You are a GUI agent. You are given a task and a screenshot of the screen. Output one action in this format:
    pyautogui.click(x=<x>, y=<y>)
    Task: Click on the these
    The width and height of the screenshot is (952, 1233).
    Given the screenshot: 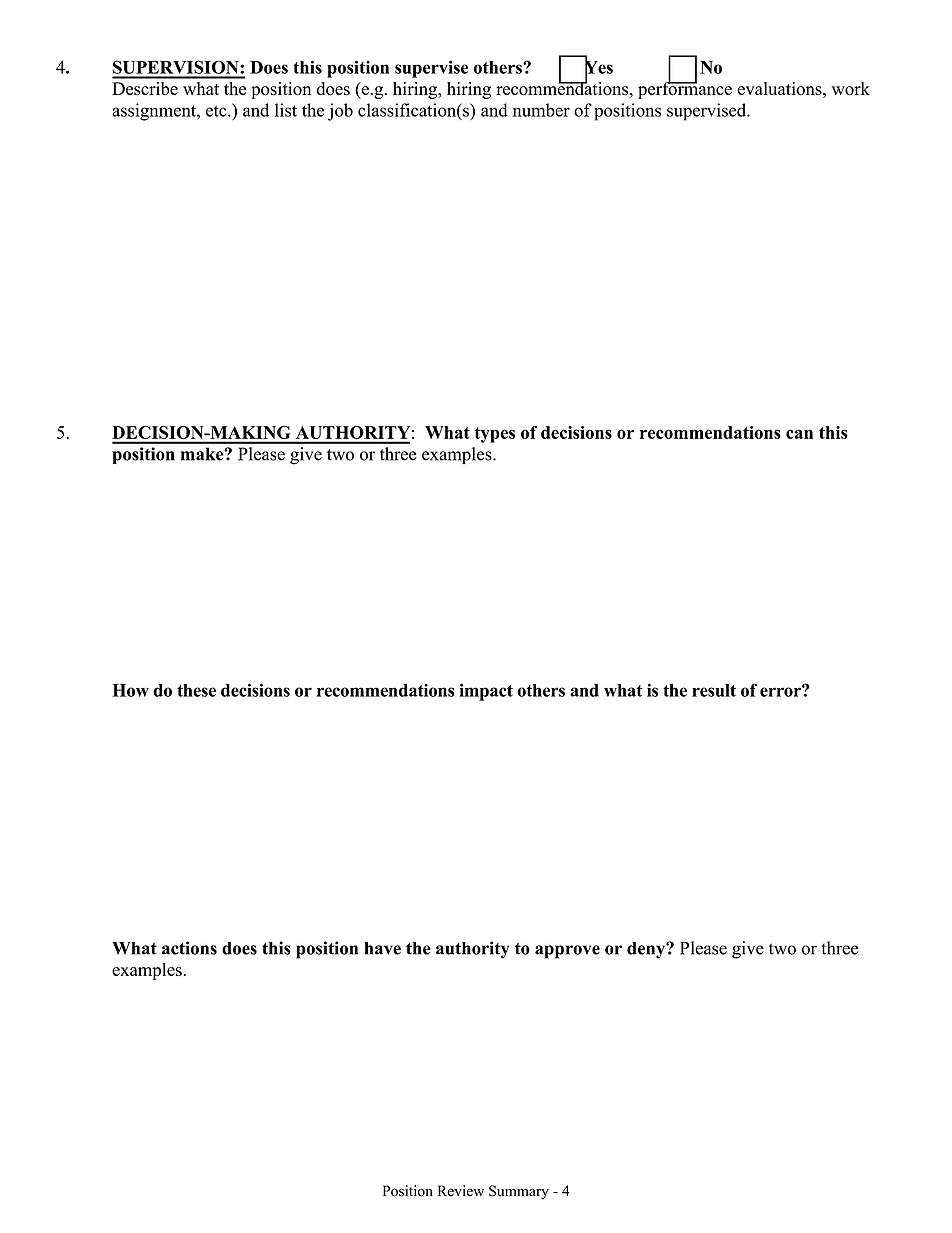 What is the action you would take?
    pyautogui.click(x=196, y=690)
